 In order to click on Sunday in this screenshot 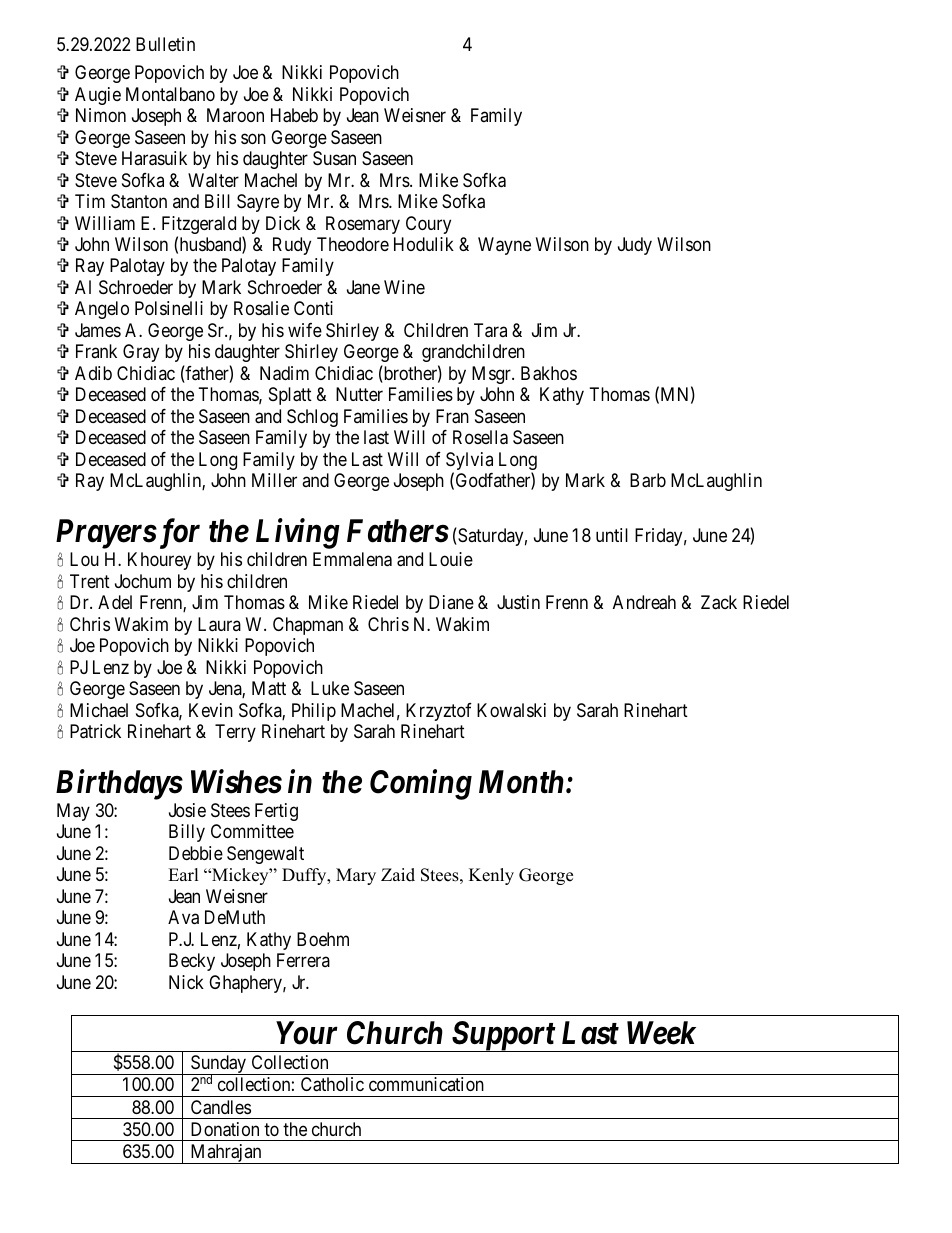, I will do `click(218, 1065)`.
